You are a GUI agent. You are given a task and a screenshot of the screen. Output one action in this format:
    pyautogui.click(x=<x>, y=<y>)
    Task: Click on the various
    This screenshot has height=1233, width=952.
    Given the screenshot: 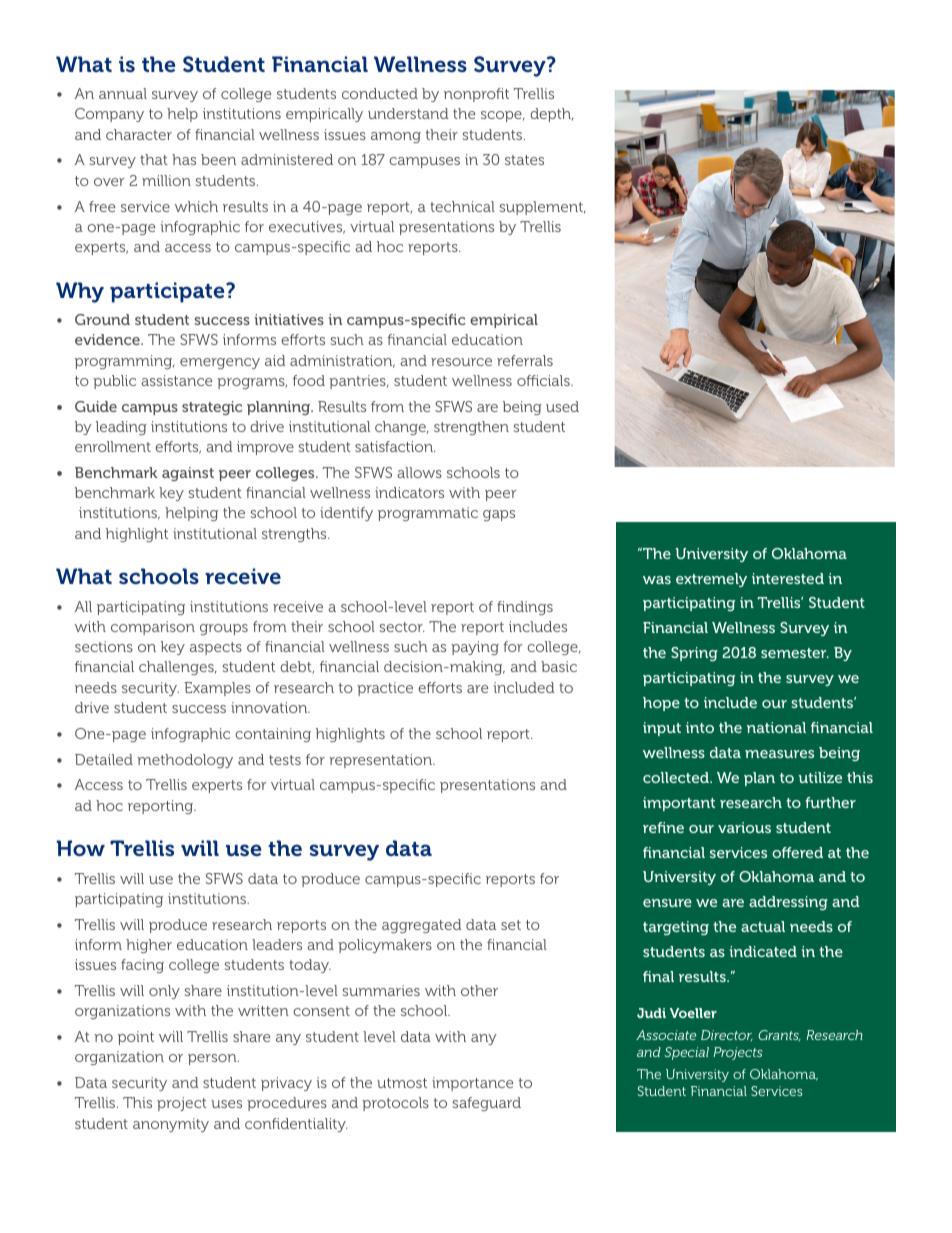 What is the action you would take?
    pyautogui.click(x=744, y=827)
